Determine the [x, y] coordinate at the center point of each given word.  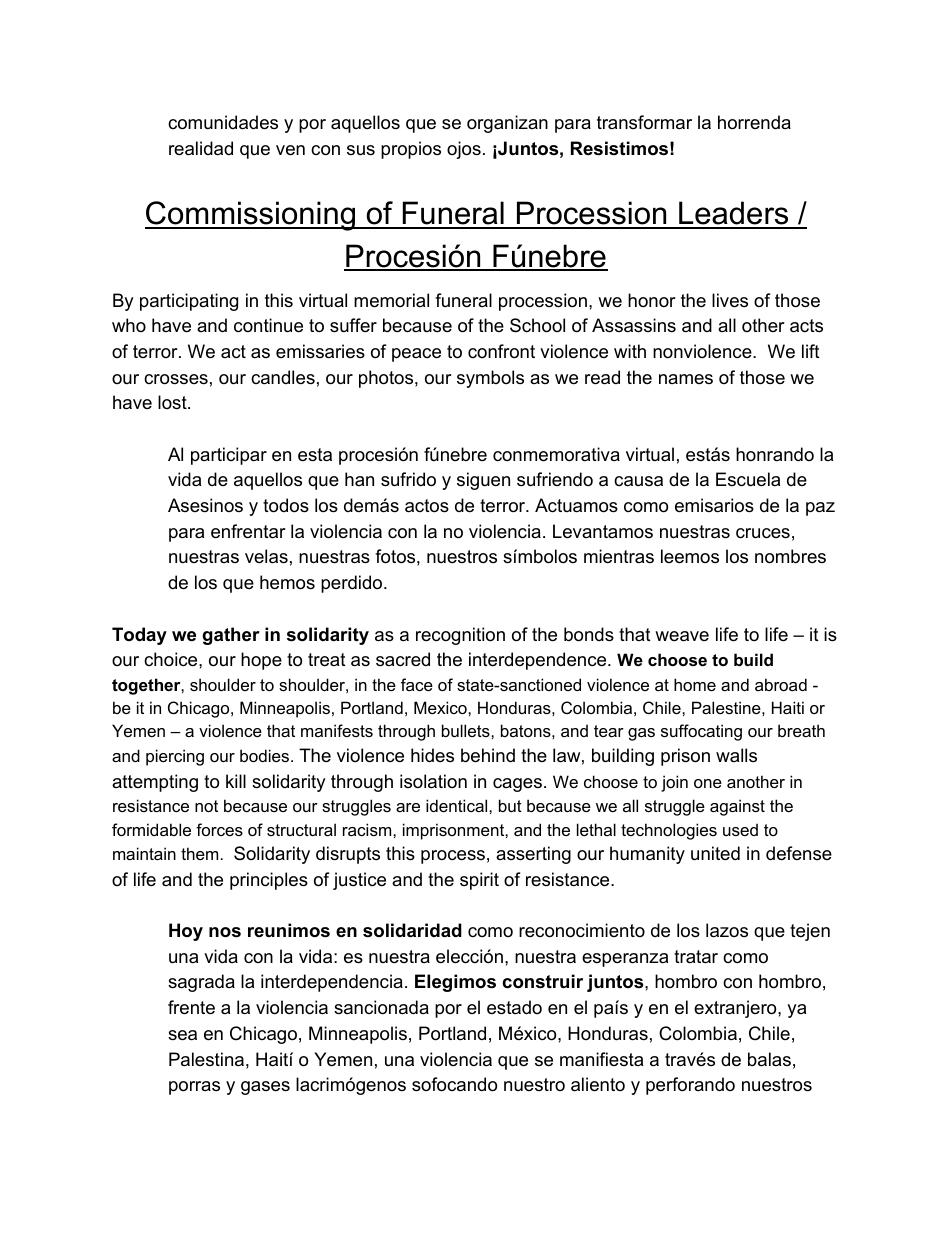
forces [219, 829]
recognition [460, 636]
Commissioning [251, 216]
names [686, 379]
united [715, 853]
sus [361, 150]
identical [458, 805]
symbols [490, 379]
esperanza [625, 960]
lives [730, 300]
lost [173, 402]
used [740, 829]
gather [231, 636]
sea [182, 1035]
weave [682, 636]
